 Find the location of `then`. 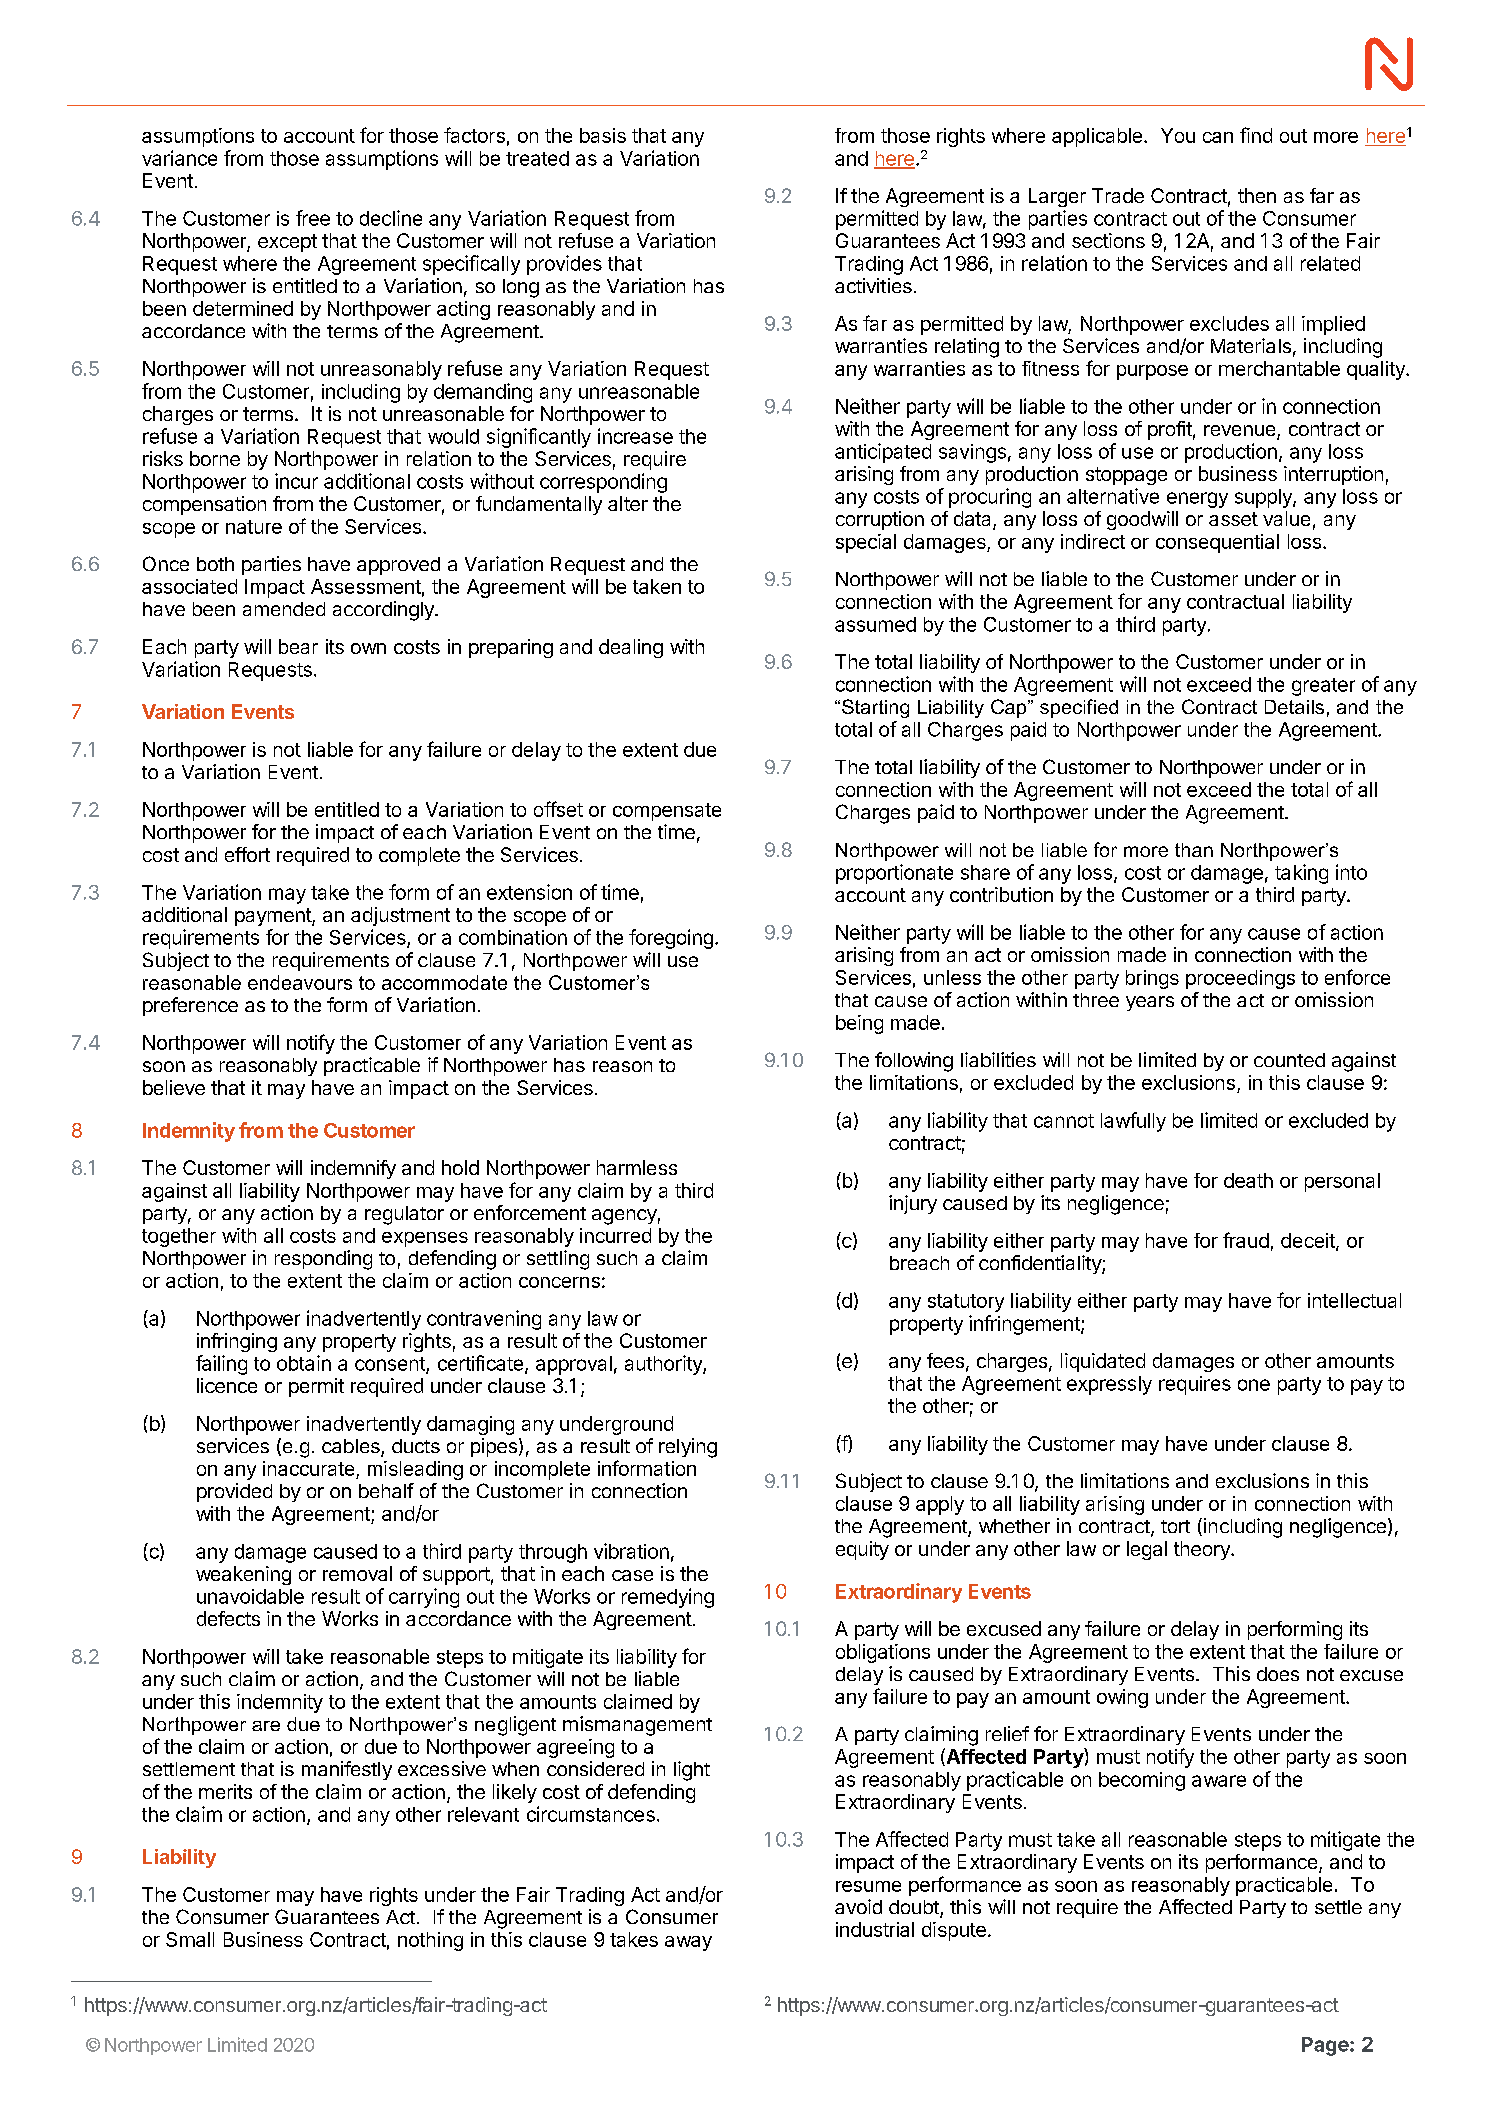

then is located at coordinates (1257, 195).
